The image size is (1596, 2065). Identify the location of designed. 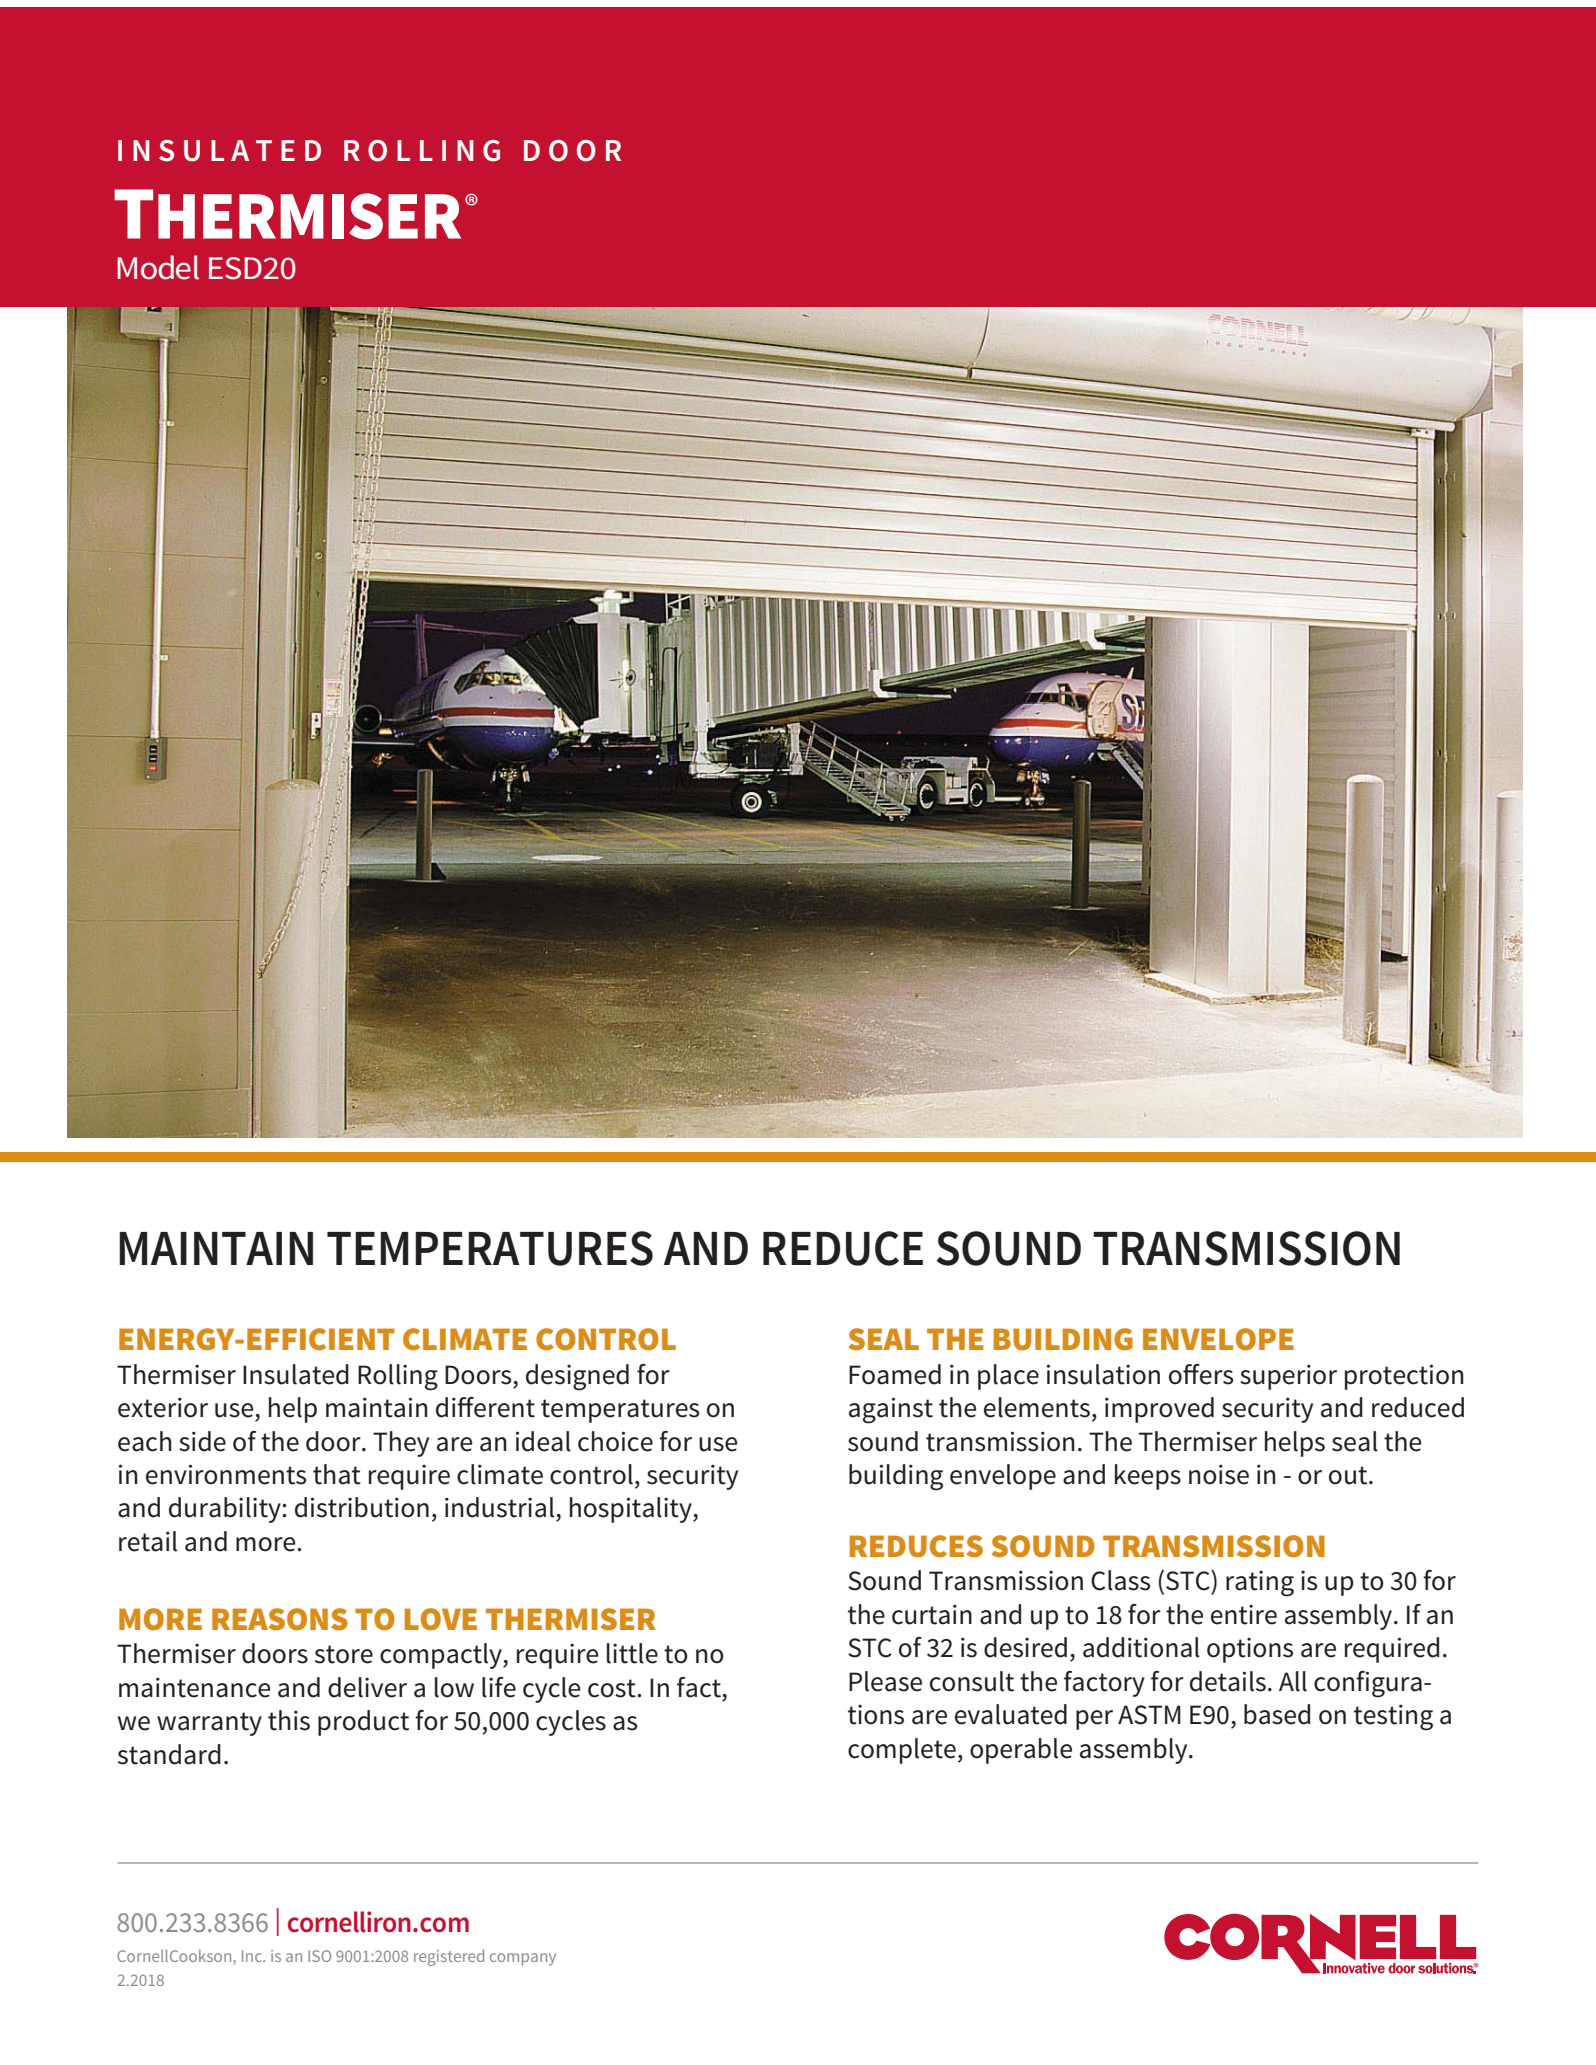
(577, 1377).
